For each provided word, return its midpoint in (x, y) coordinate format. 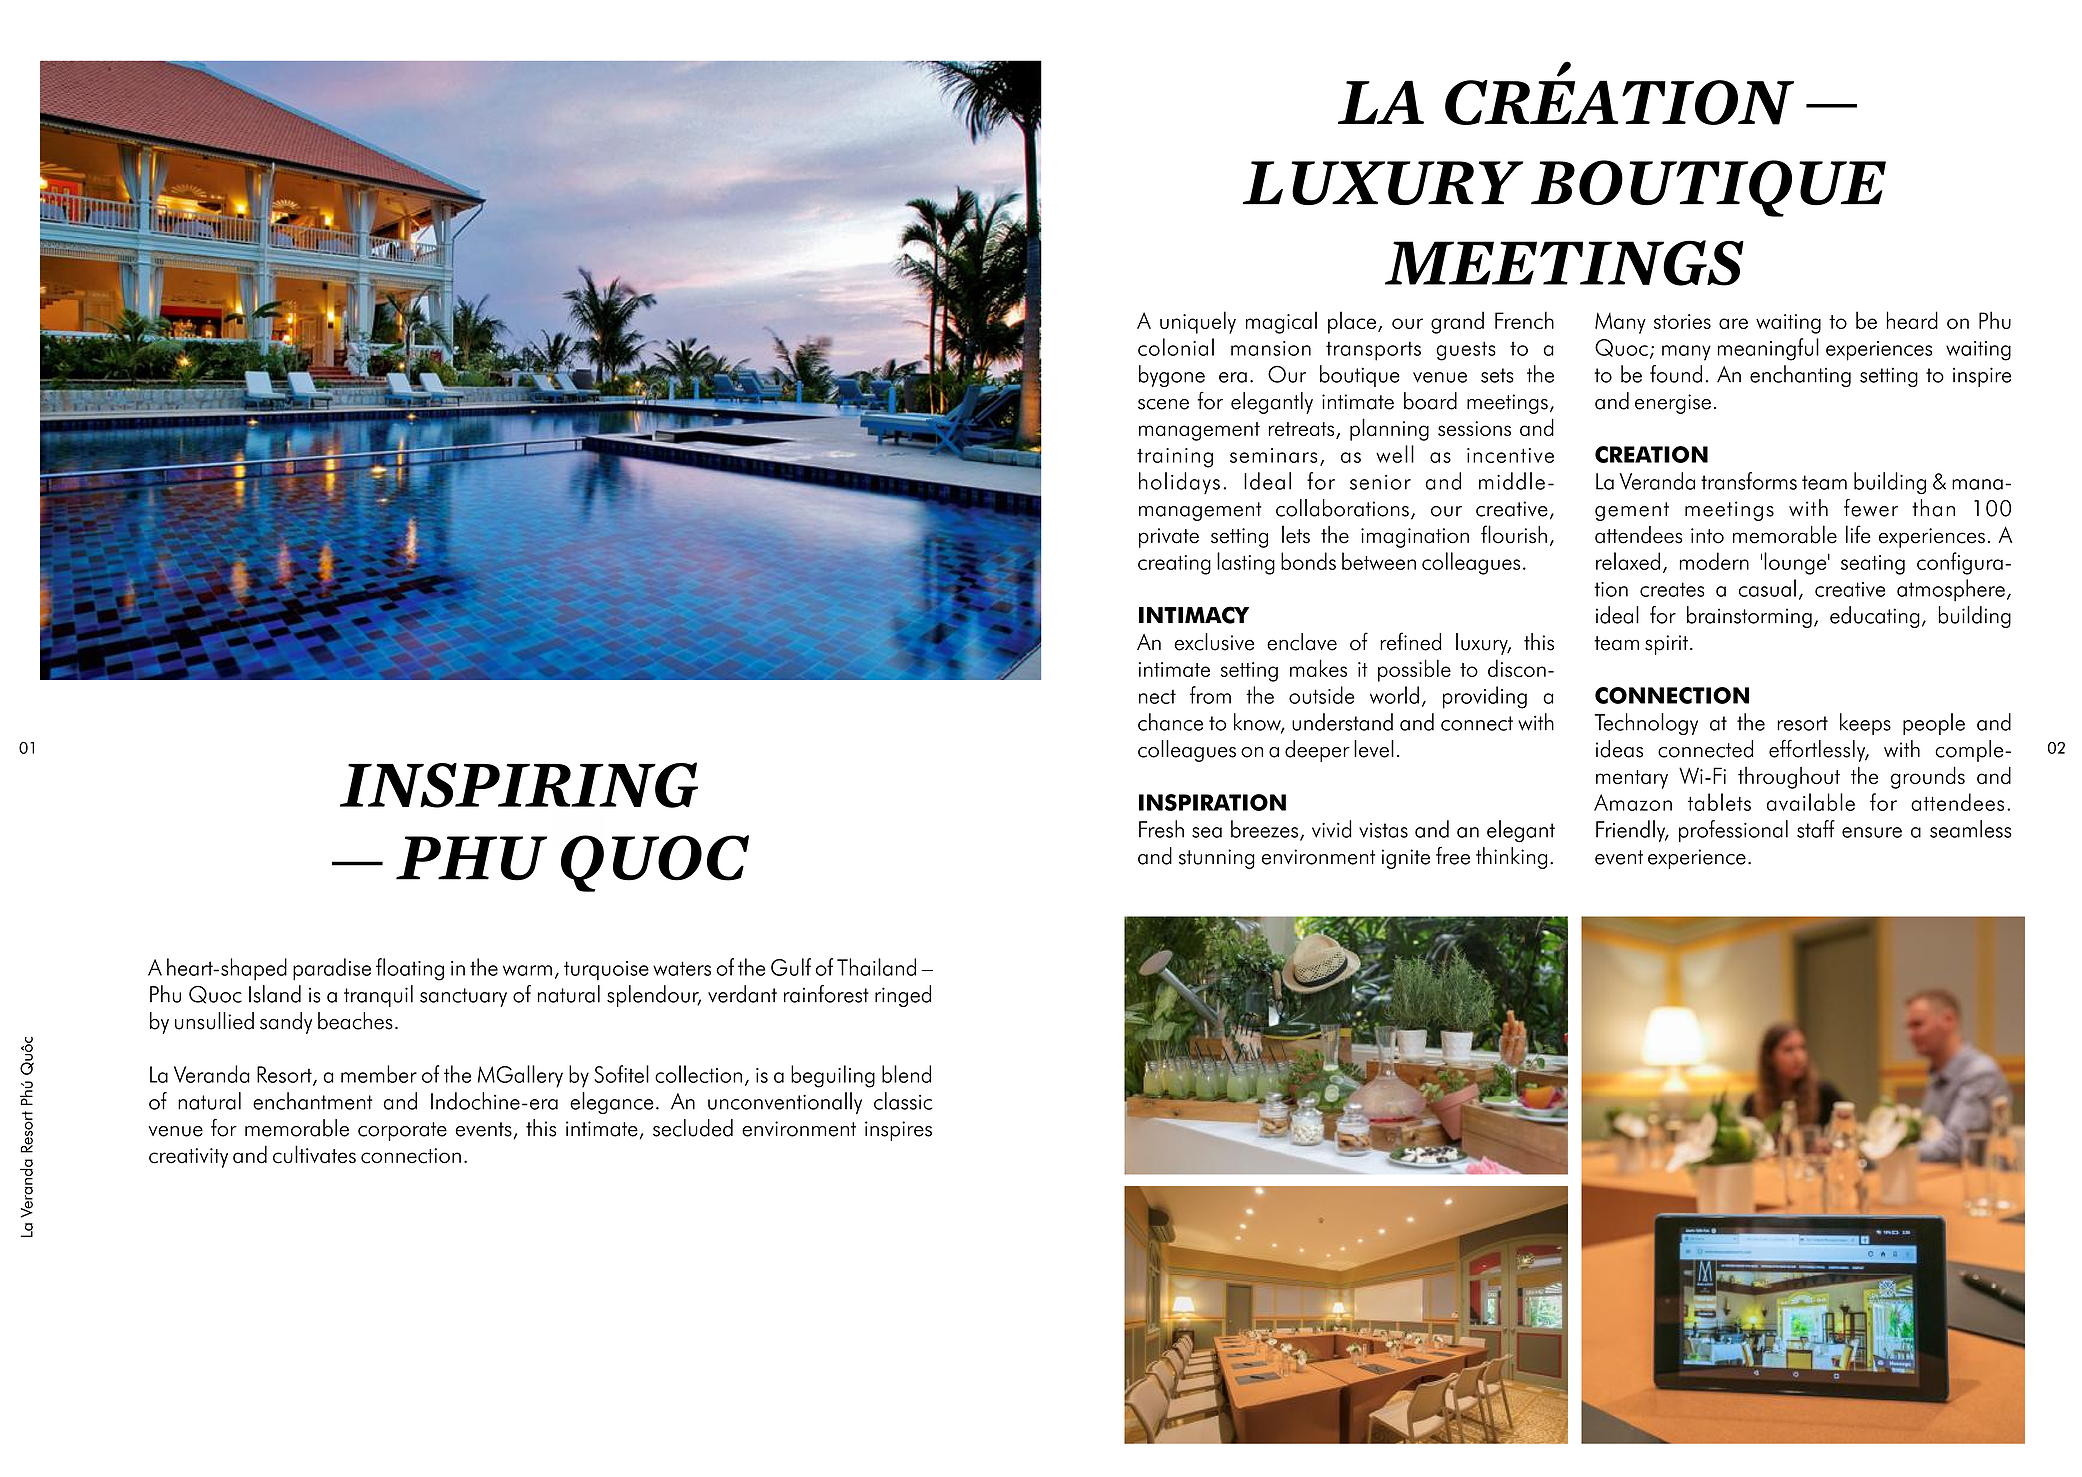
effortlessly (1818, 751)
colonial (1176, 347)
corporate (402, 1131)
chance (1170, 722)
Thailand (876, 967)
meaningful (1768, 349)
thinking (1511, 858)
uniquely (1198, 322)
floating (410, 969)
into (1707, 536)
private (1169, 538)
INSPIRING (519, 785)
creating (1174, 565)
